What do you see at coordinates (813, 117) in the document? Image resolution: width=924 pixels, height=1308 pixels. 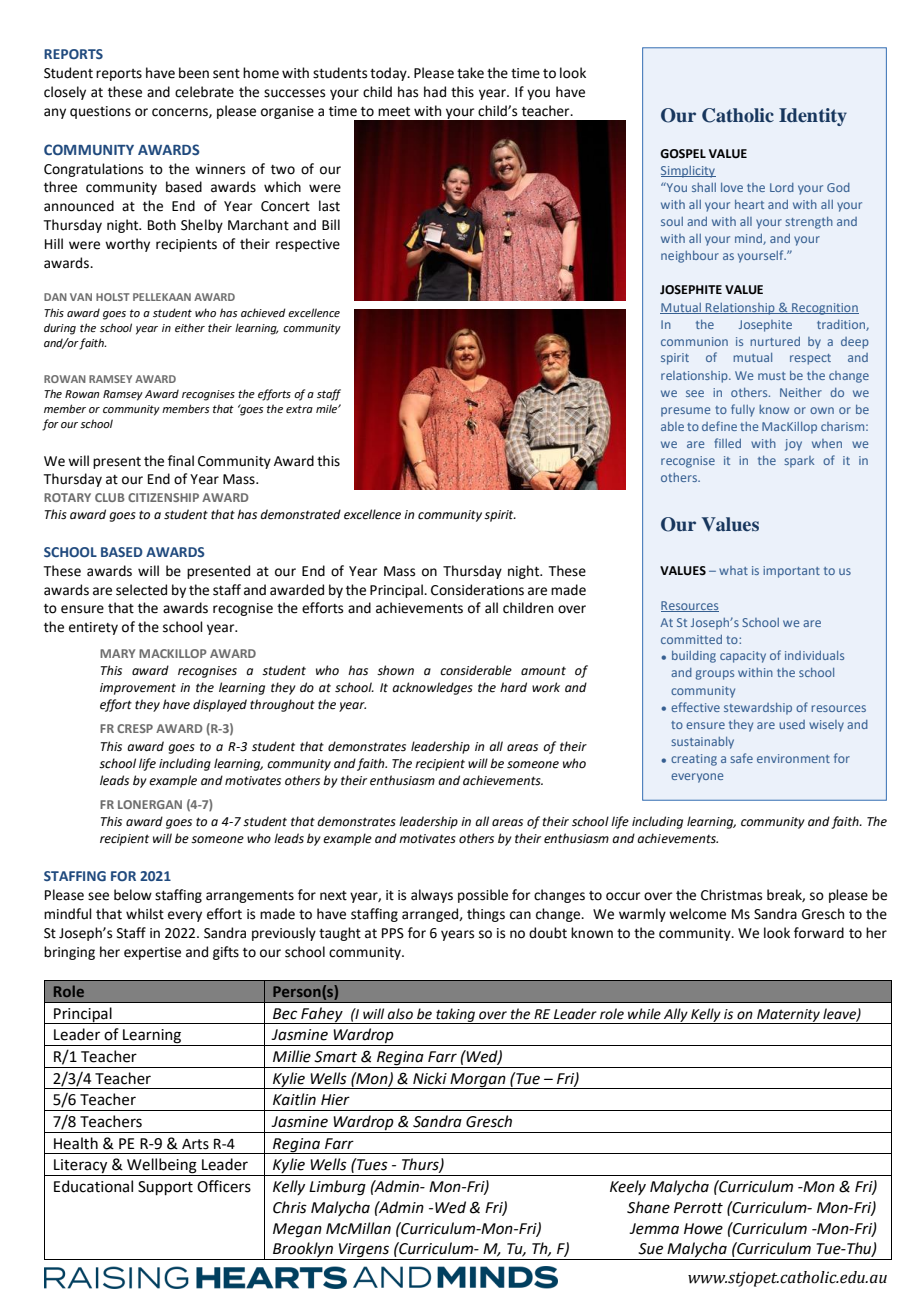 I see `Identity` at bounding box center [813, 117].
